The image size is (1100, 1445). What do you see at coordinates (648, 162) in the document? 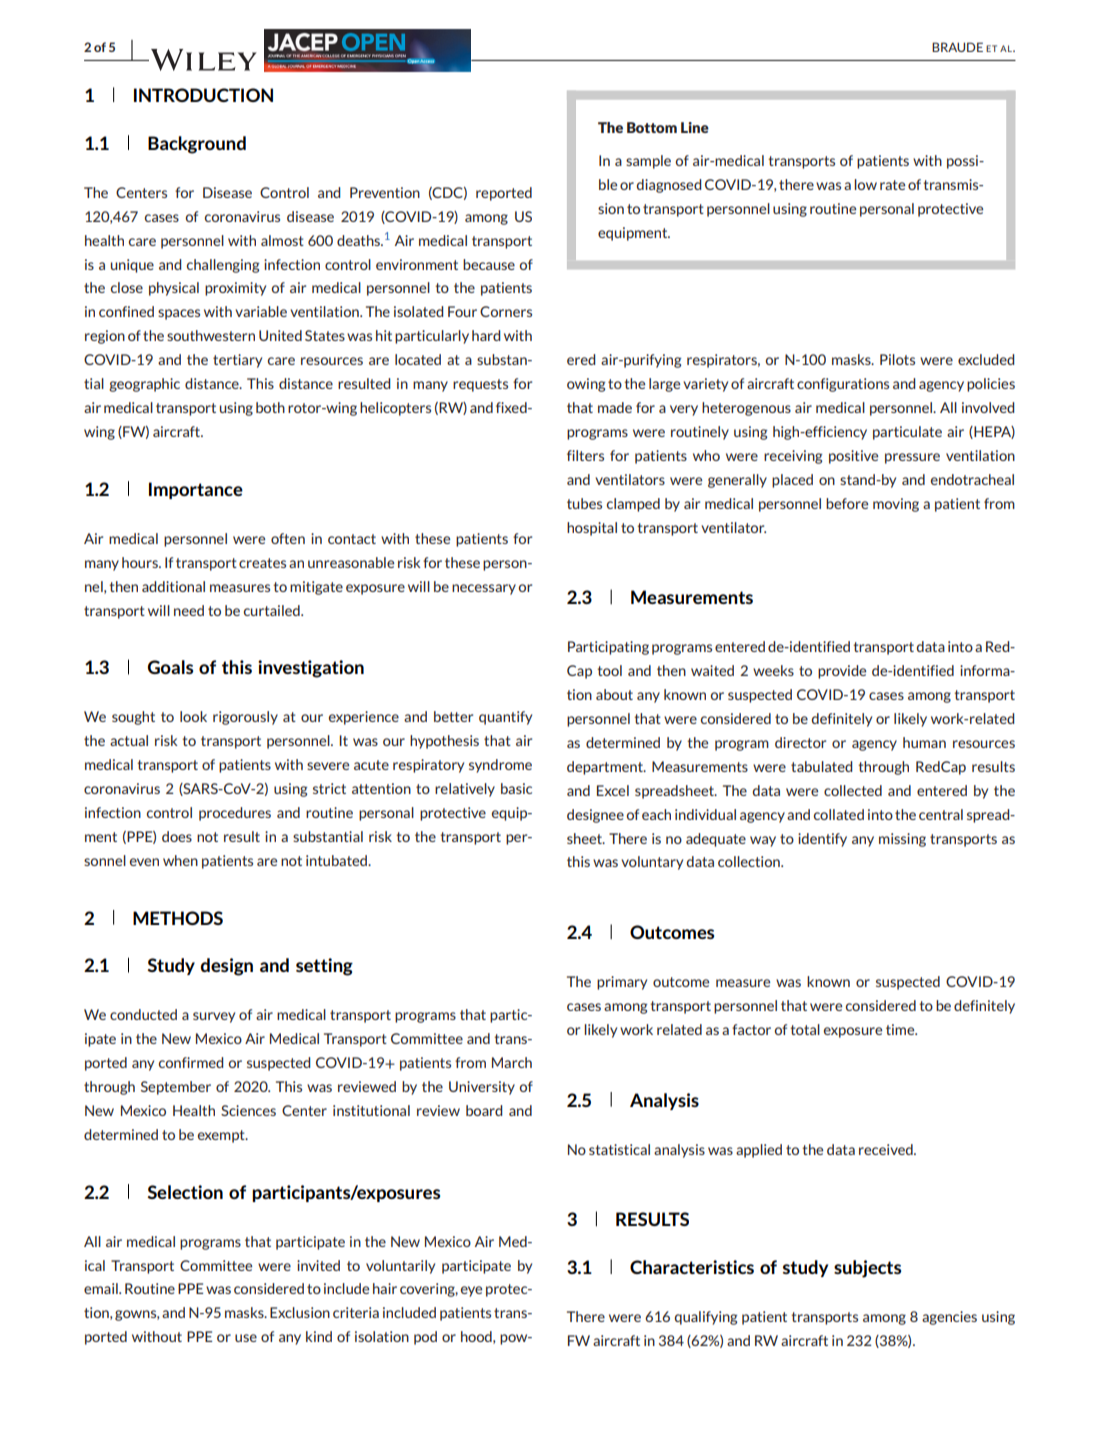
I see `sample` at bounding box center [648, 162].
